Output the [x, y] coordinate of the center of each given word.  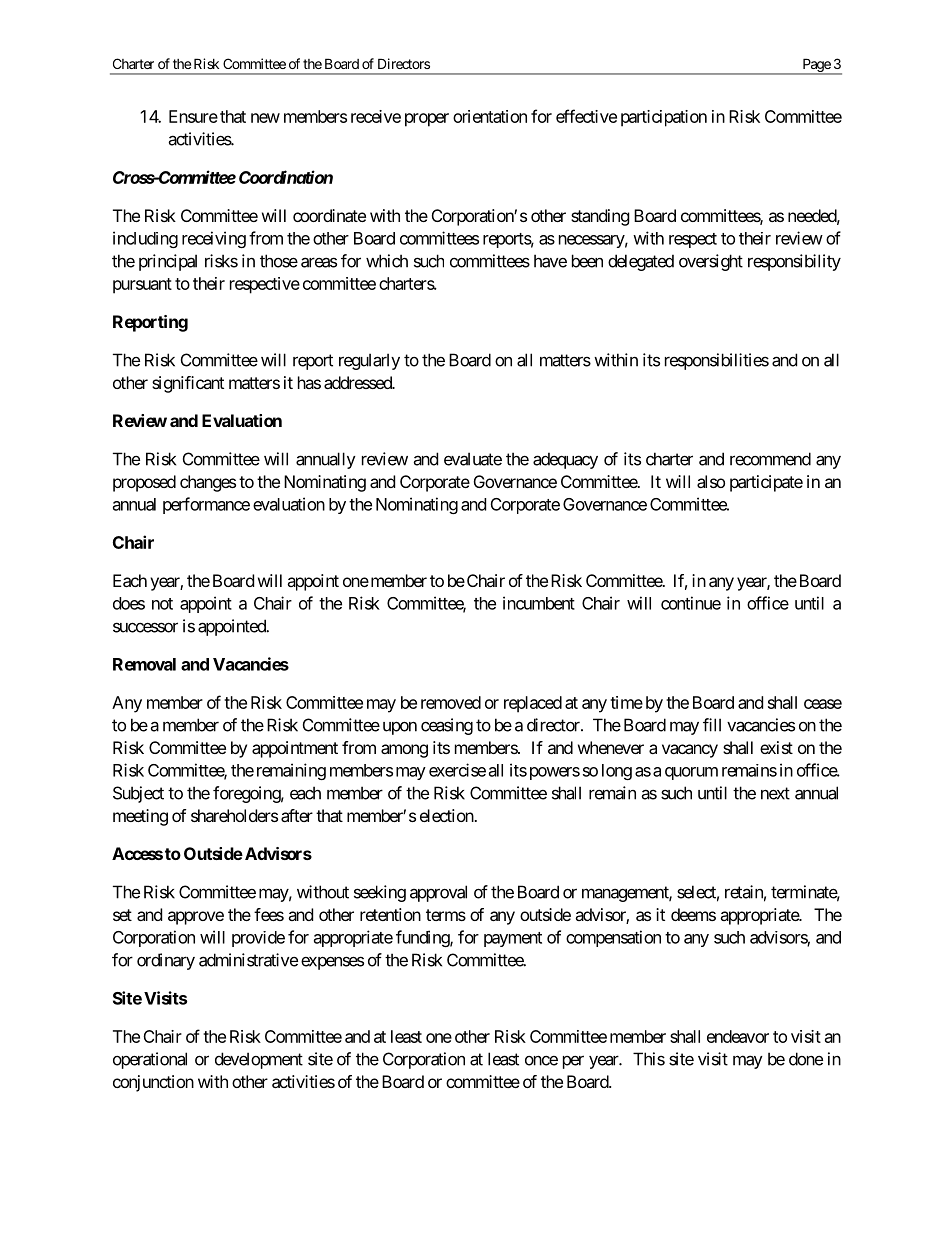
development [259, 1060]
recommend [770, 459]
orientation [490, 116]
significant [188, 384]
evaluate [473, 459]
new [265, 118]
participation [664, 118]
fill [712, 725]
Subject [138, 794]
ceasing [447, 726]
